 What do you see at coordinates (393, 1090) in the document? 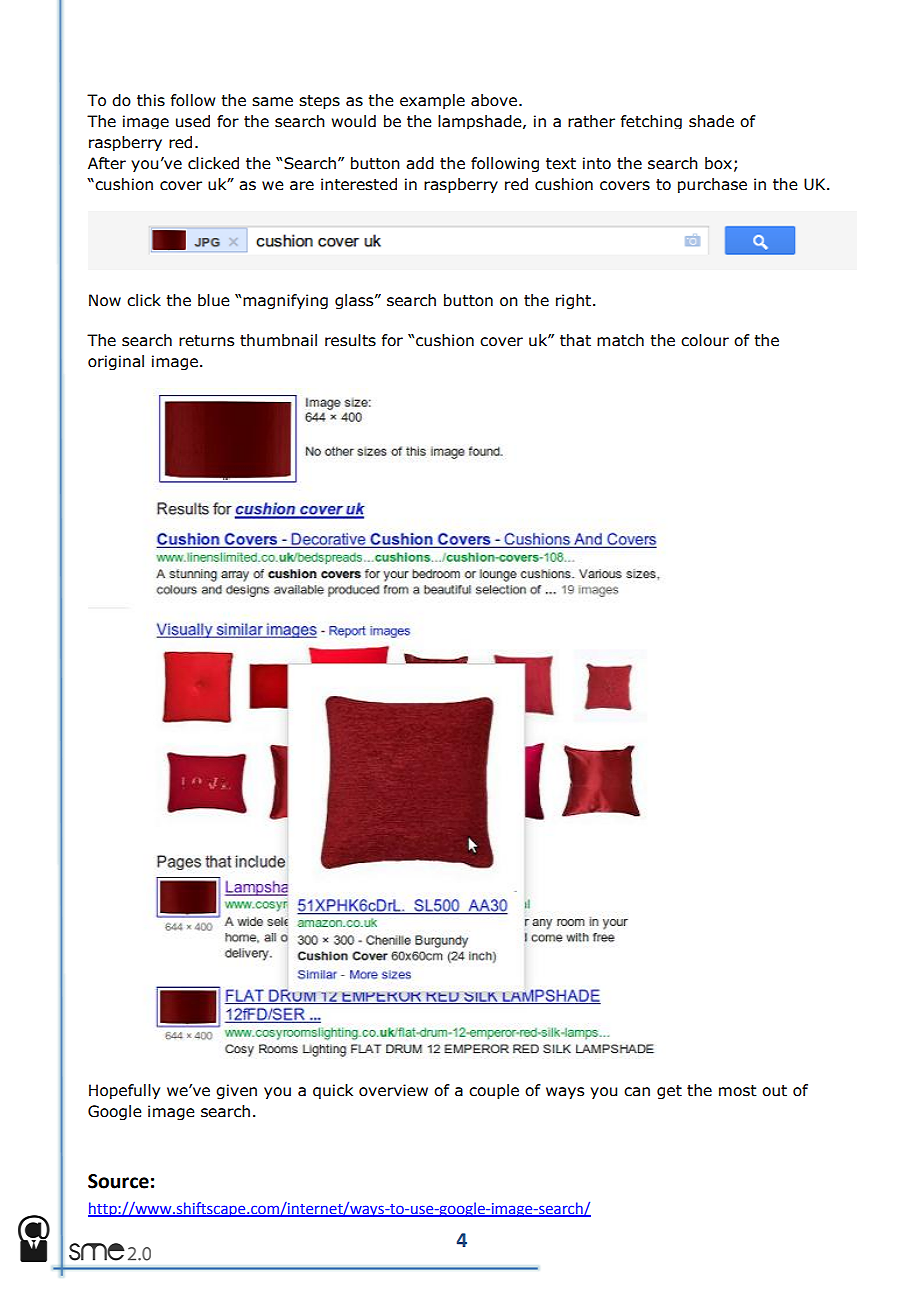
I see `overview` at bounding box center [393, 1090].
